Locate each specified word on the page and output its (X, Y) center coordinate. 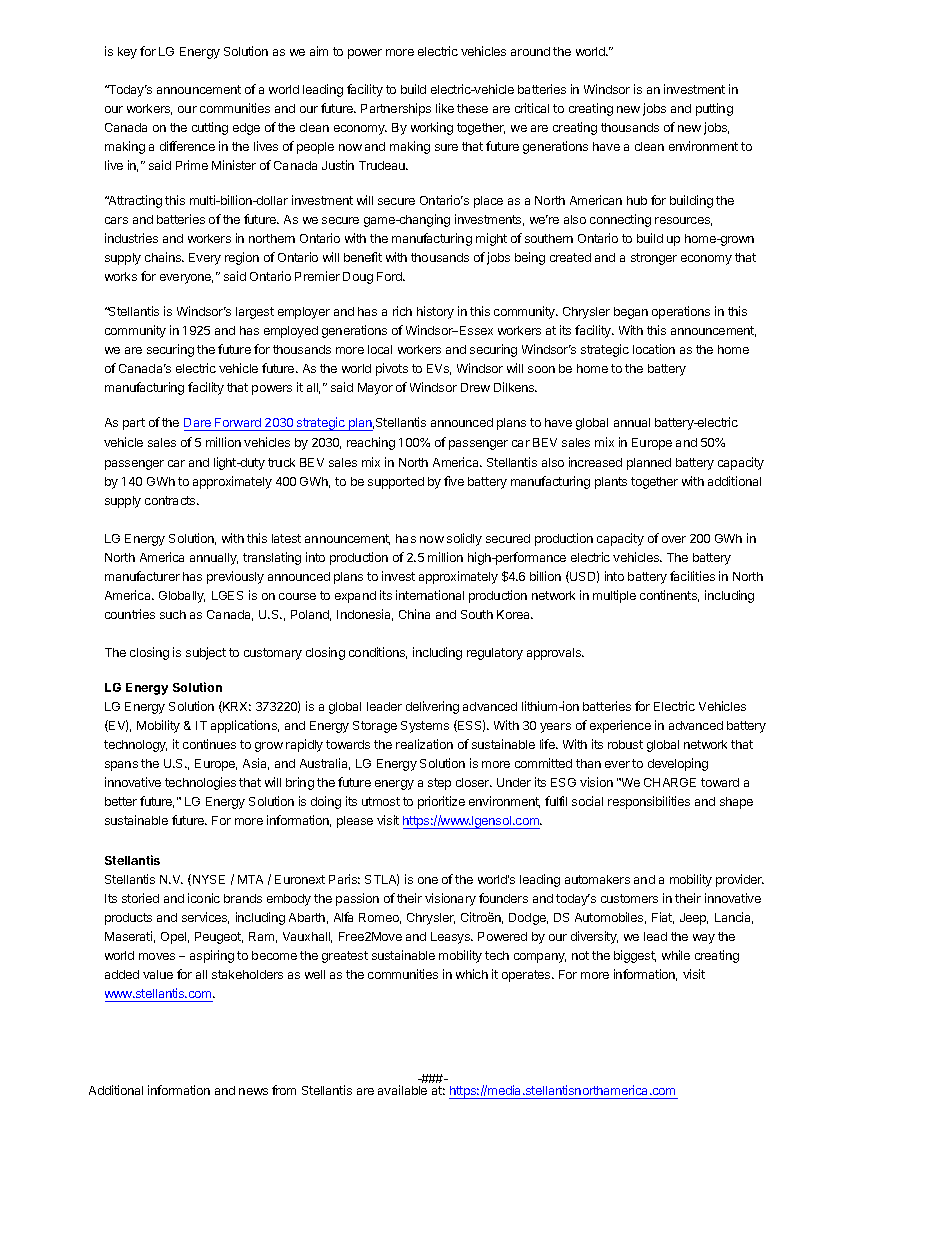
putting (714, 109)
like (445, 108)
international (430, 595)
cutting (210, 128)
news (253, 1091)
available (402, 1090)
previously (235, 577)
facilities (692, 576)
